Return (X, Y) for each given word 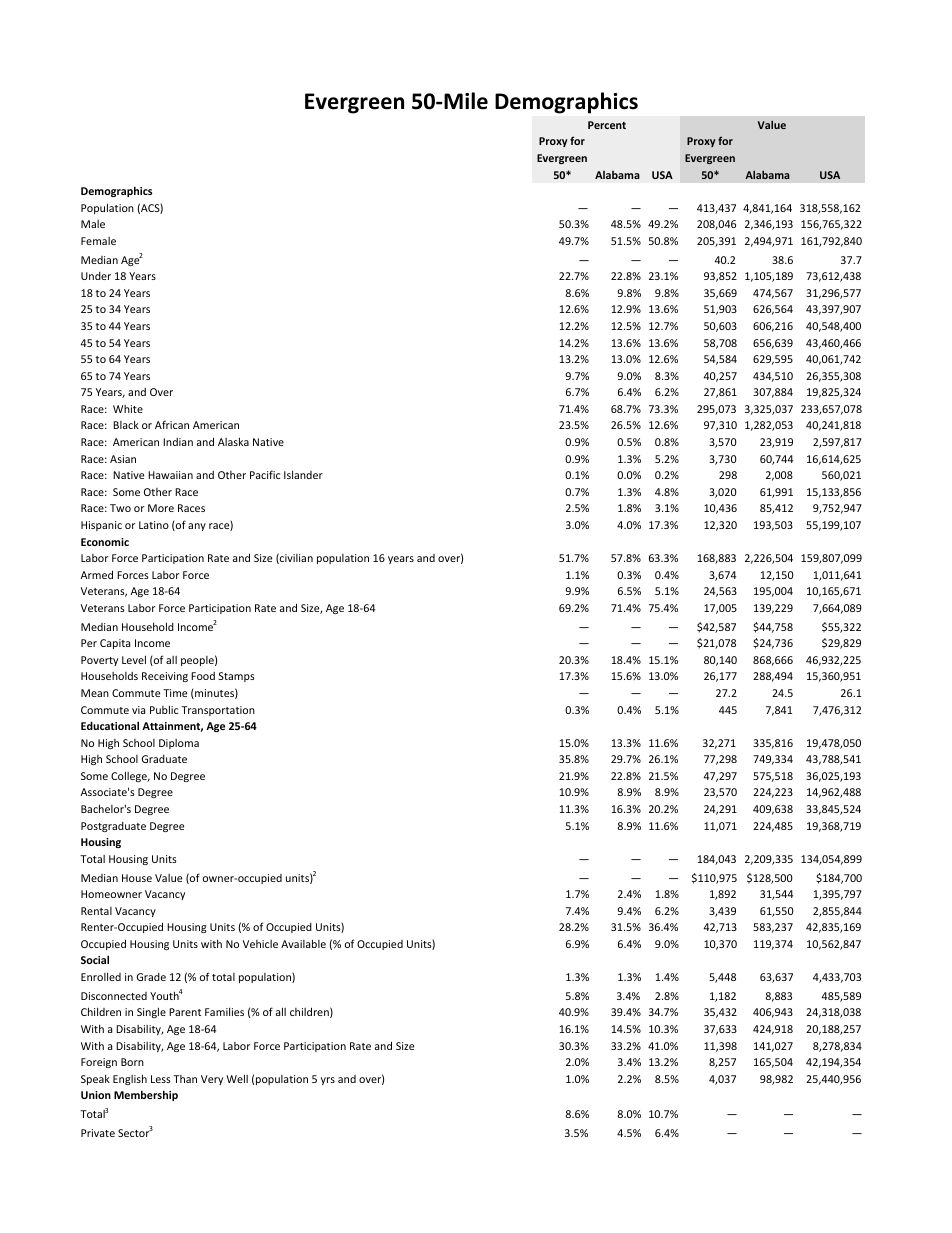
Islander (303, 474)
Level (134, 659)
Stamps (237, 677)
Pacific (265, 474)
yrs (328, 1081)
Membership (146, 1095)
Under (96, 276)
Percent (607, 125)
